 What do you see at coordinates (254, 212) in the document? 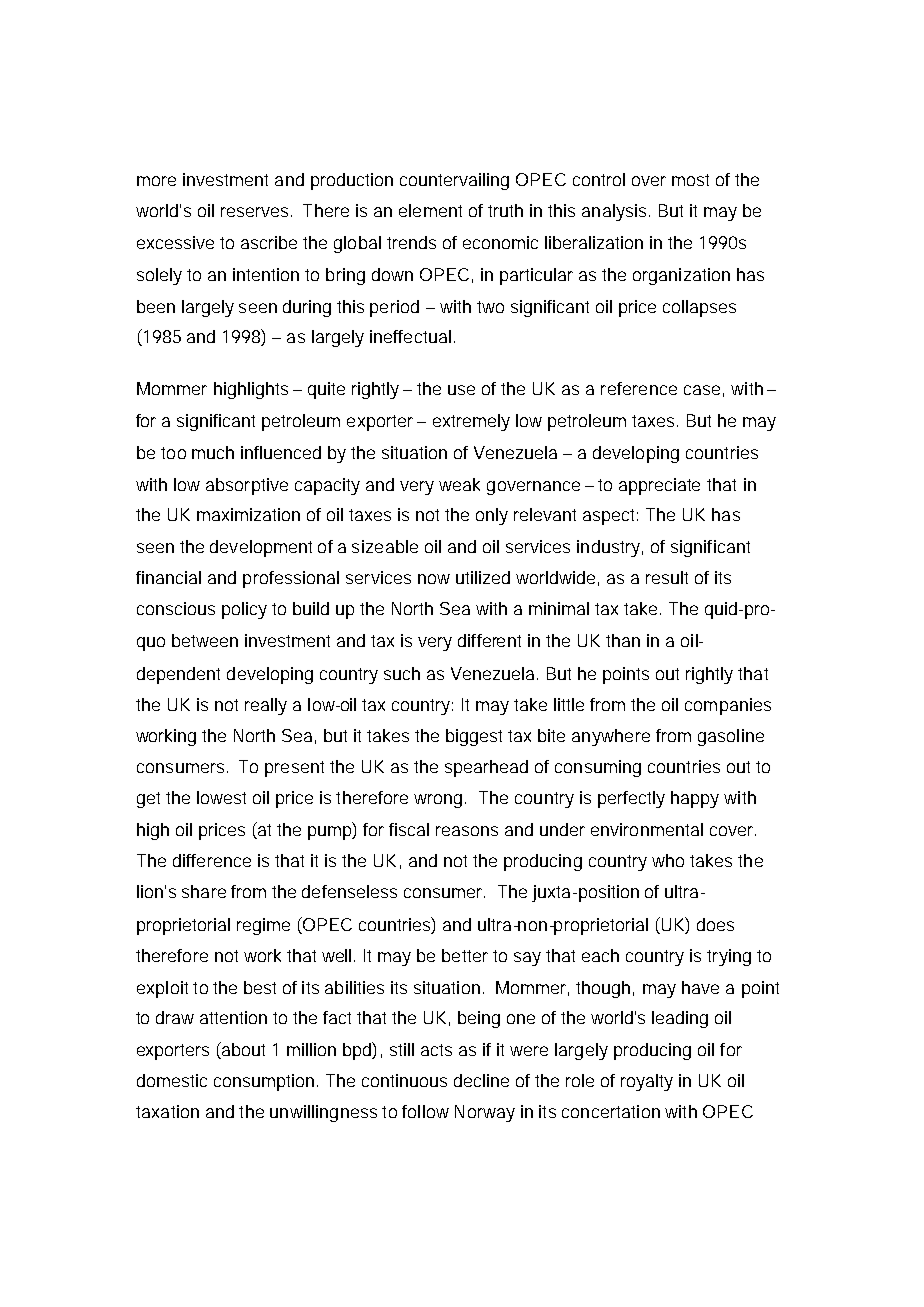
I see `reserves` at bounding box center [254, 212].
